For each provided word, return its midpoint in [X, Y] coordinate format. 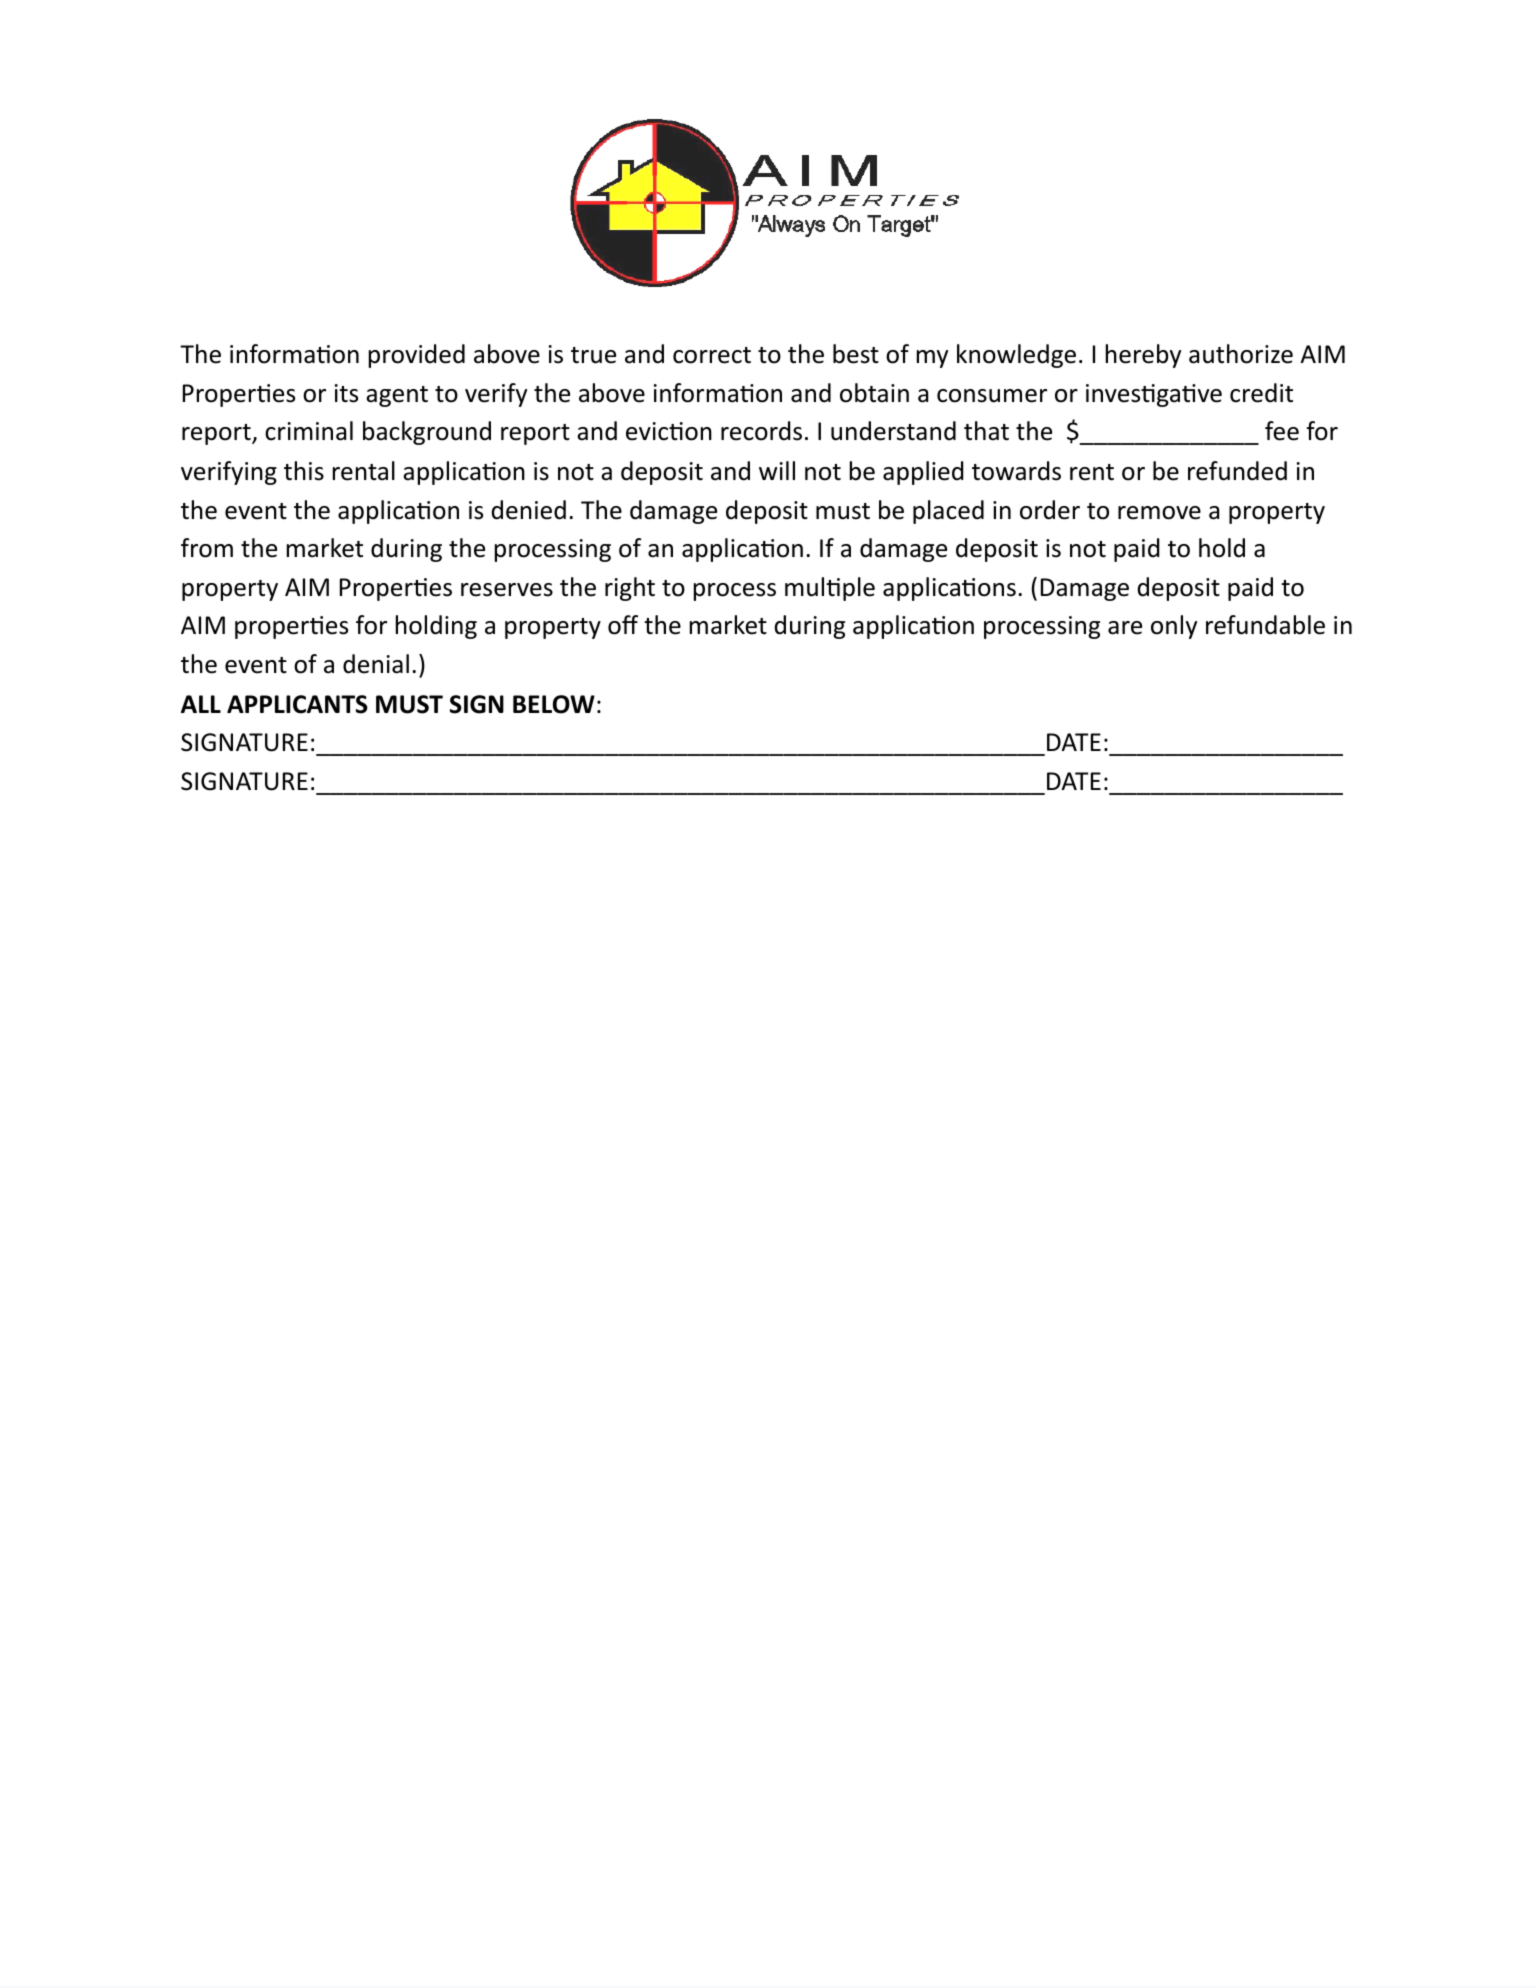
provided [417, 356]
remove [1159, 513]
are [1125, 628]
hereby [1143, 356]
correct [712, 355]
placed [948, 512]
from [207, 548]
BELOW [554, 704]
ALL [201, 704]
